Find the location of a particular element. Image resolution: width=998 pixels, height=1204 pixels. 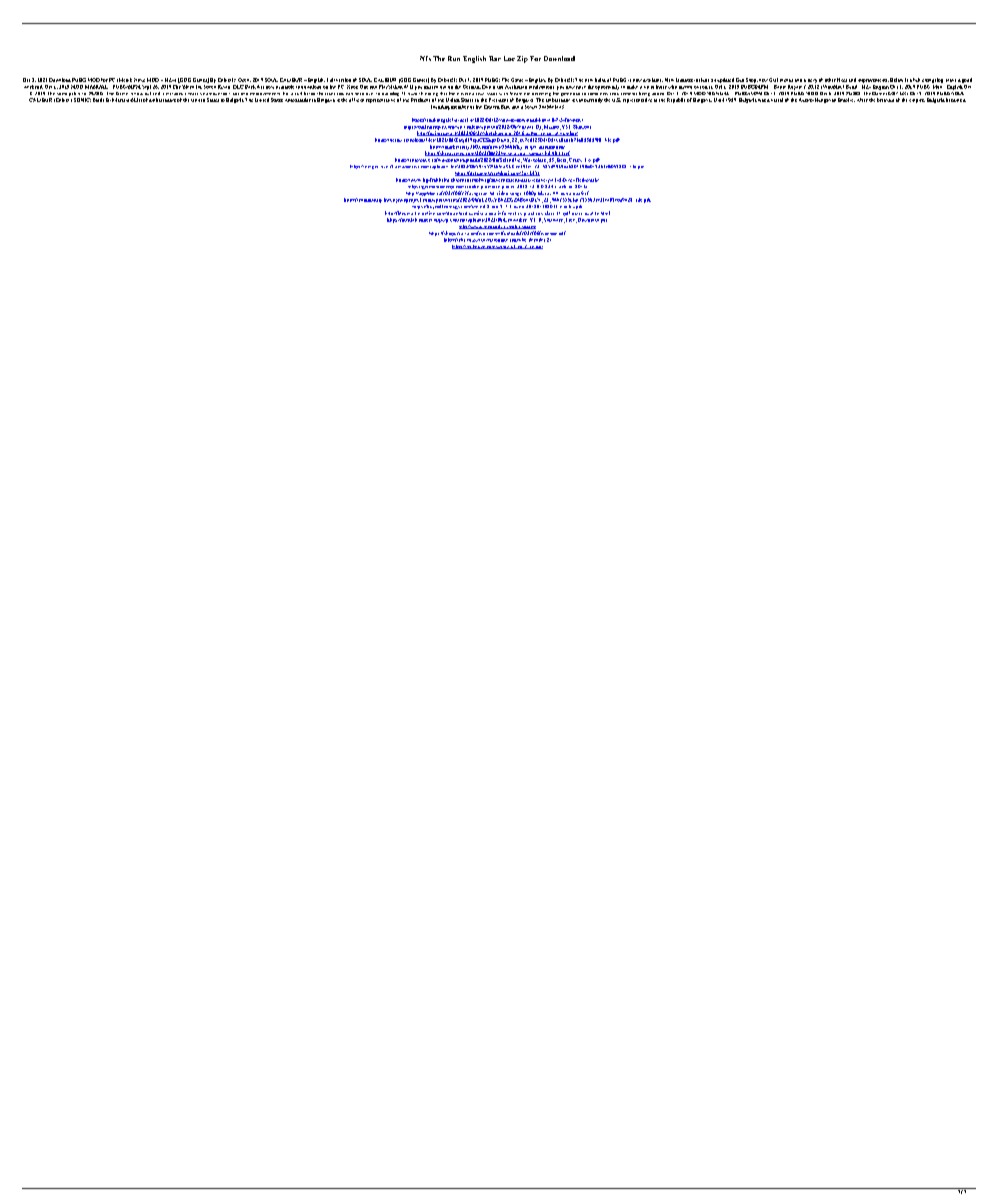

Nfs is located at coordinates (425, 58).
